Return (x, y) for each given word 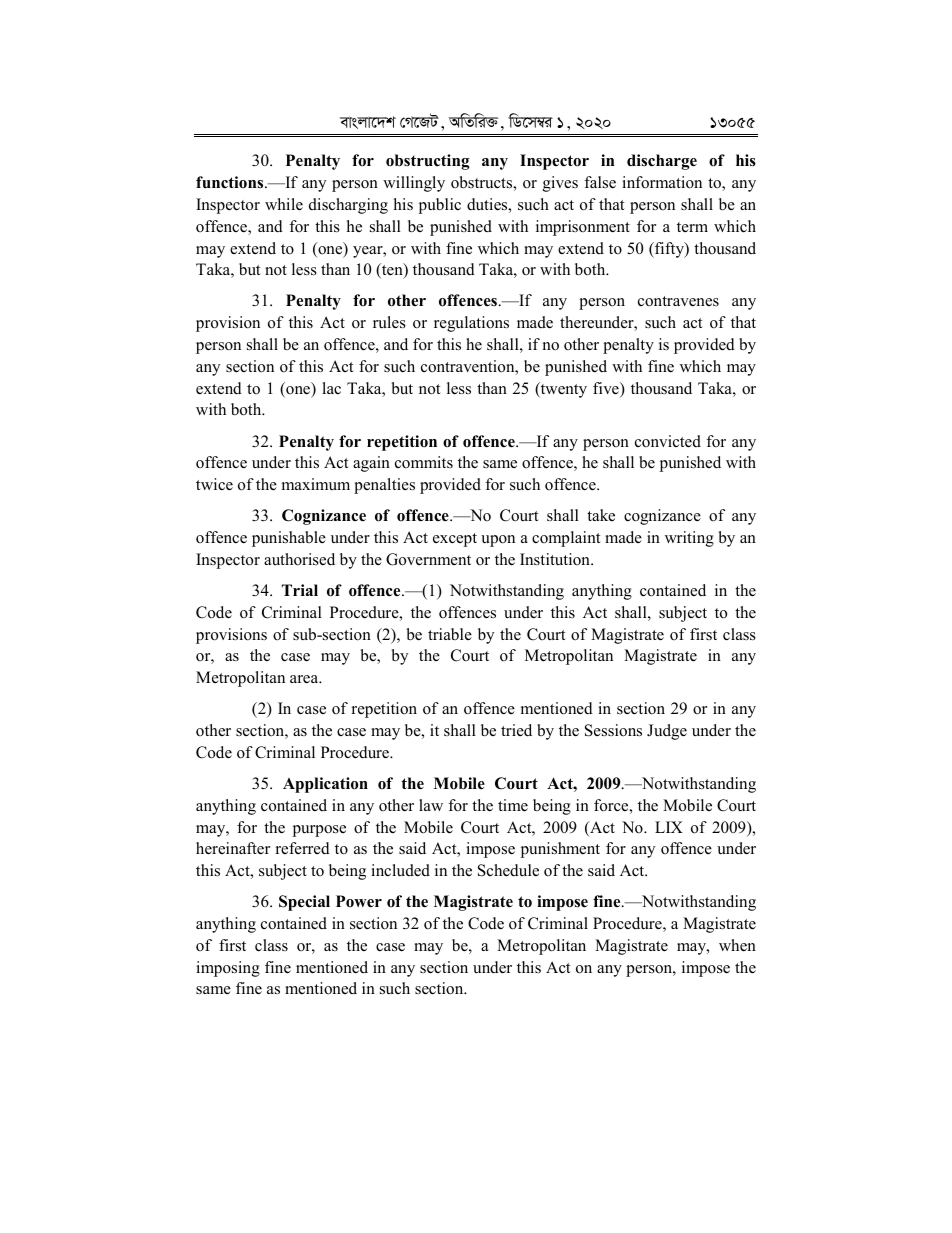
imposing (228, 969)
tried (516, 730)
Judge (667, 732)
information (662, 182)
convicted (668, 441)
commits (424, 462)
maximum (316, 484)
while (284, 204)
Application (325, 785)
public (440, 206)
